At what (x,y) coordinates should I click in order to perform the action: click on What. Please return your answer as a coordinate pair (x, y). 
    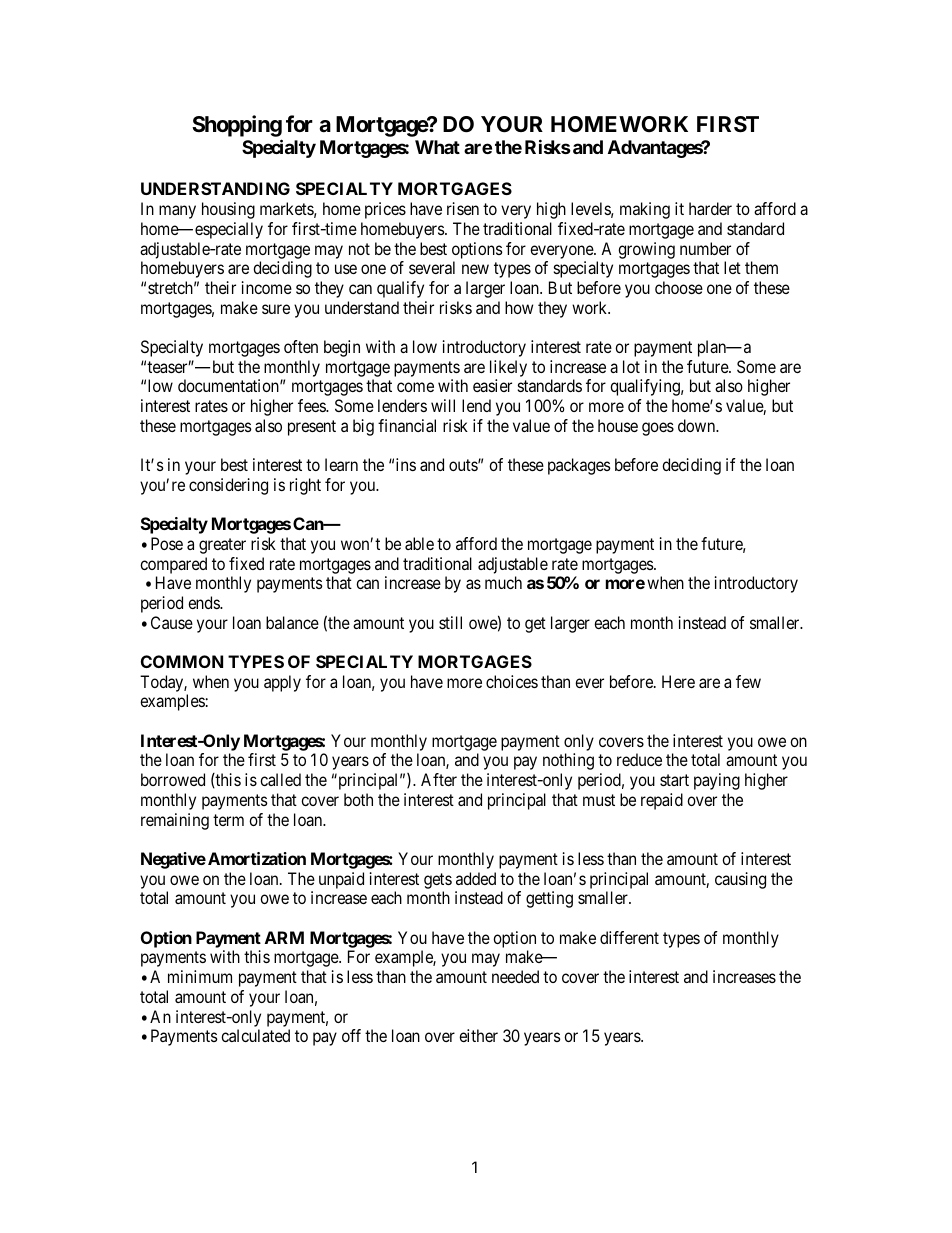
    Looking at the image, I should click on (437, 147).
